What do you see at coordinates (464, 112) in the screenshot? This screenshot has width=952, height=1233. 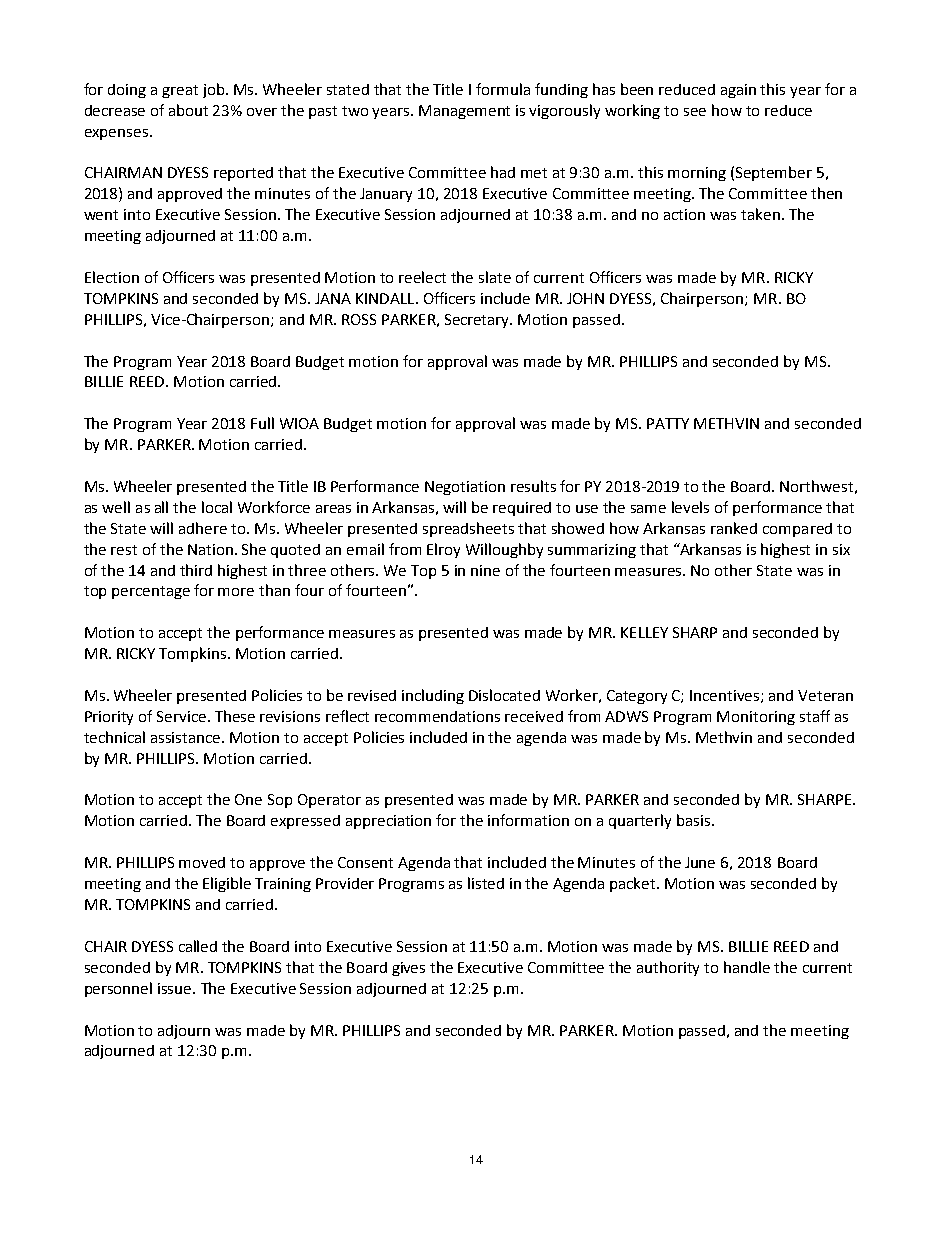 I see `Management` at bounding box center [464, 112].
